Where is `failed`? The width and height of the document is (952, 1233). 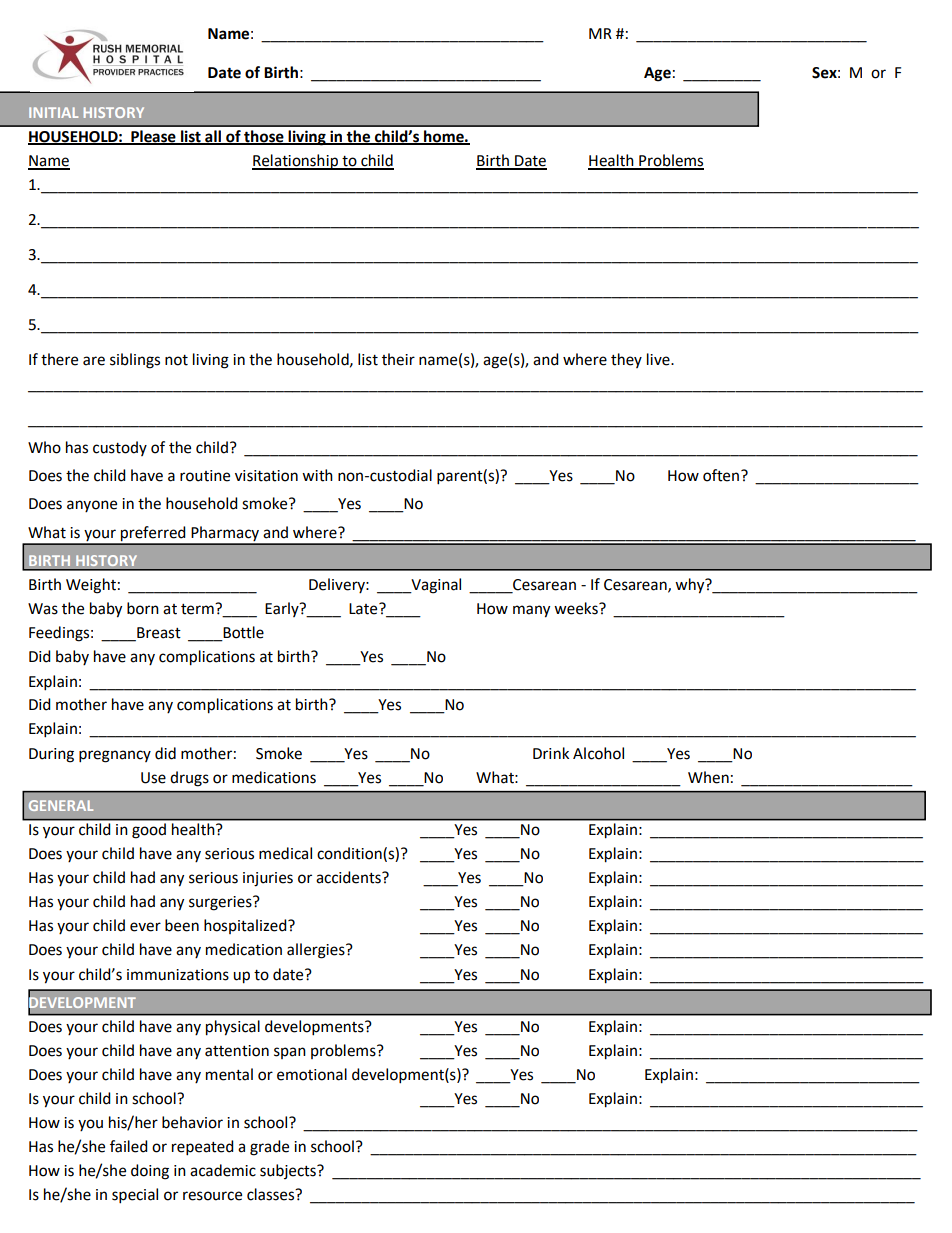
failed is located at coordinates (129, 1146).
